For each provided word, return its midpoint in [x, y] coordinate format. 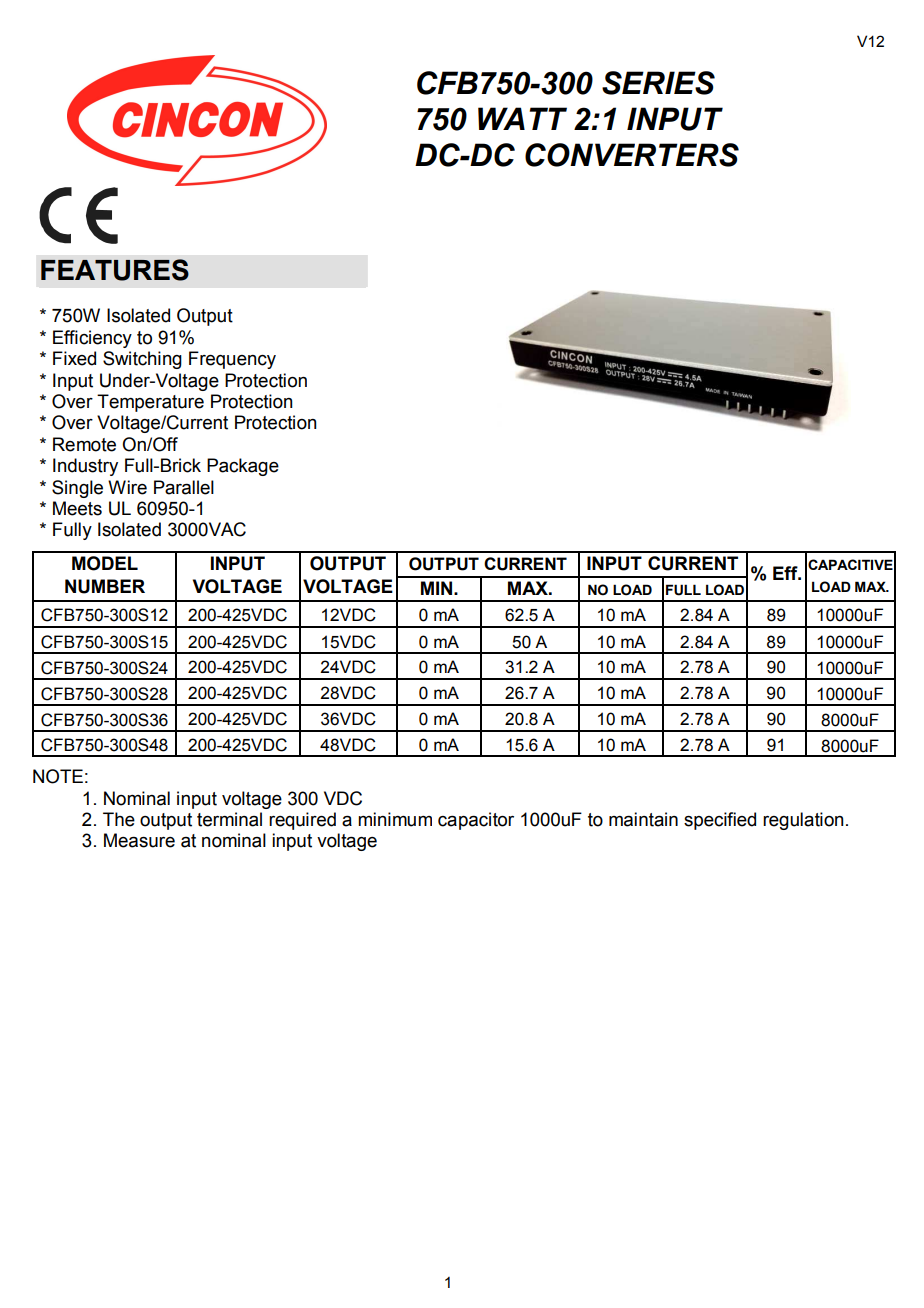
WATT [522, 118]
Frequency [232, 360]
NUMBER [105, 586]
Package [243, 467]
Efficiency [92, 339]
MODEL [105, 563]
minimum [395, 819]
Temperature [150, 403]
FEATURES [115, 270]
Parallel [184, 487]
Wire [127, 487]
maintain [643, 819]
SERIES [658, 83]
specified [720, 821]
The [119, 819]
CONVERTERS [632, 155]
